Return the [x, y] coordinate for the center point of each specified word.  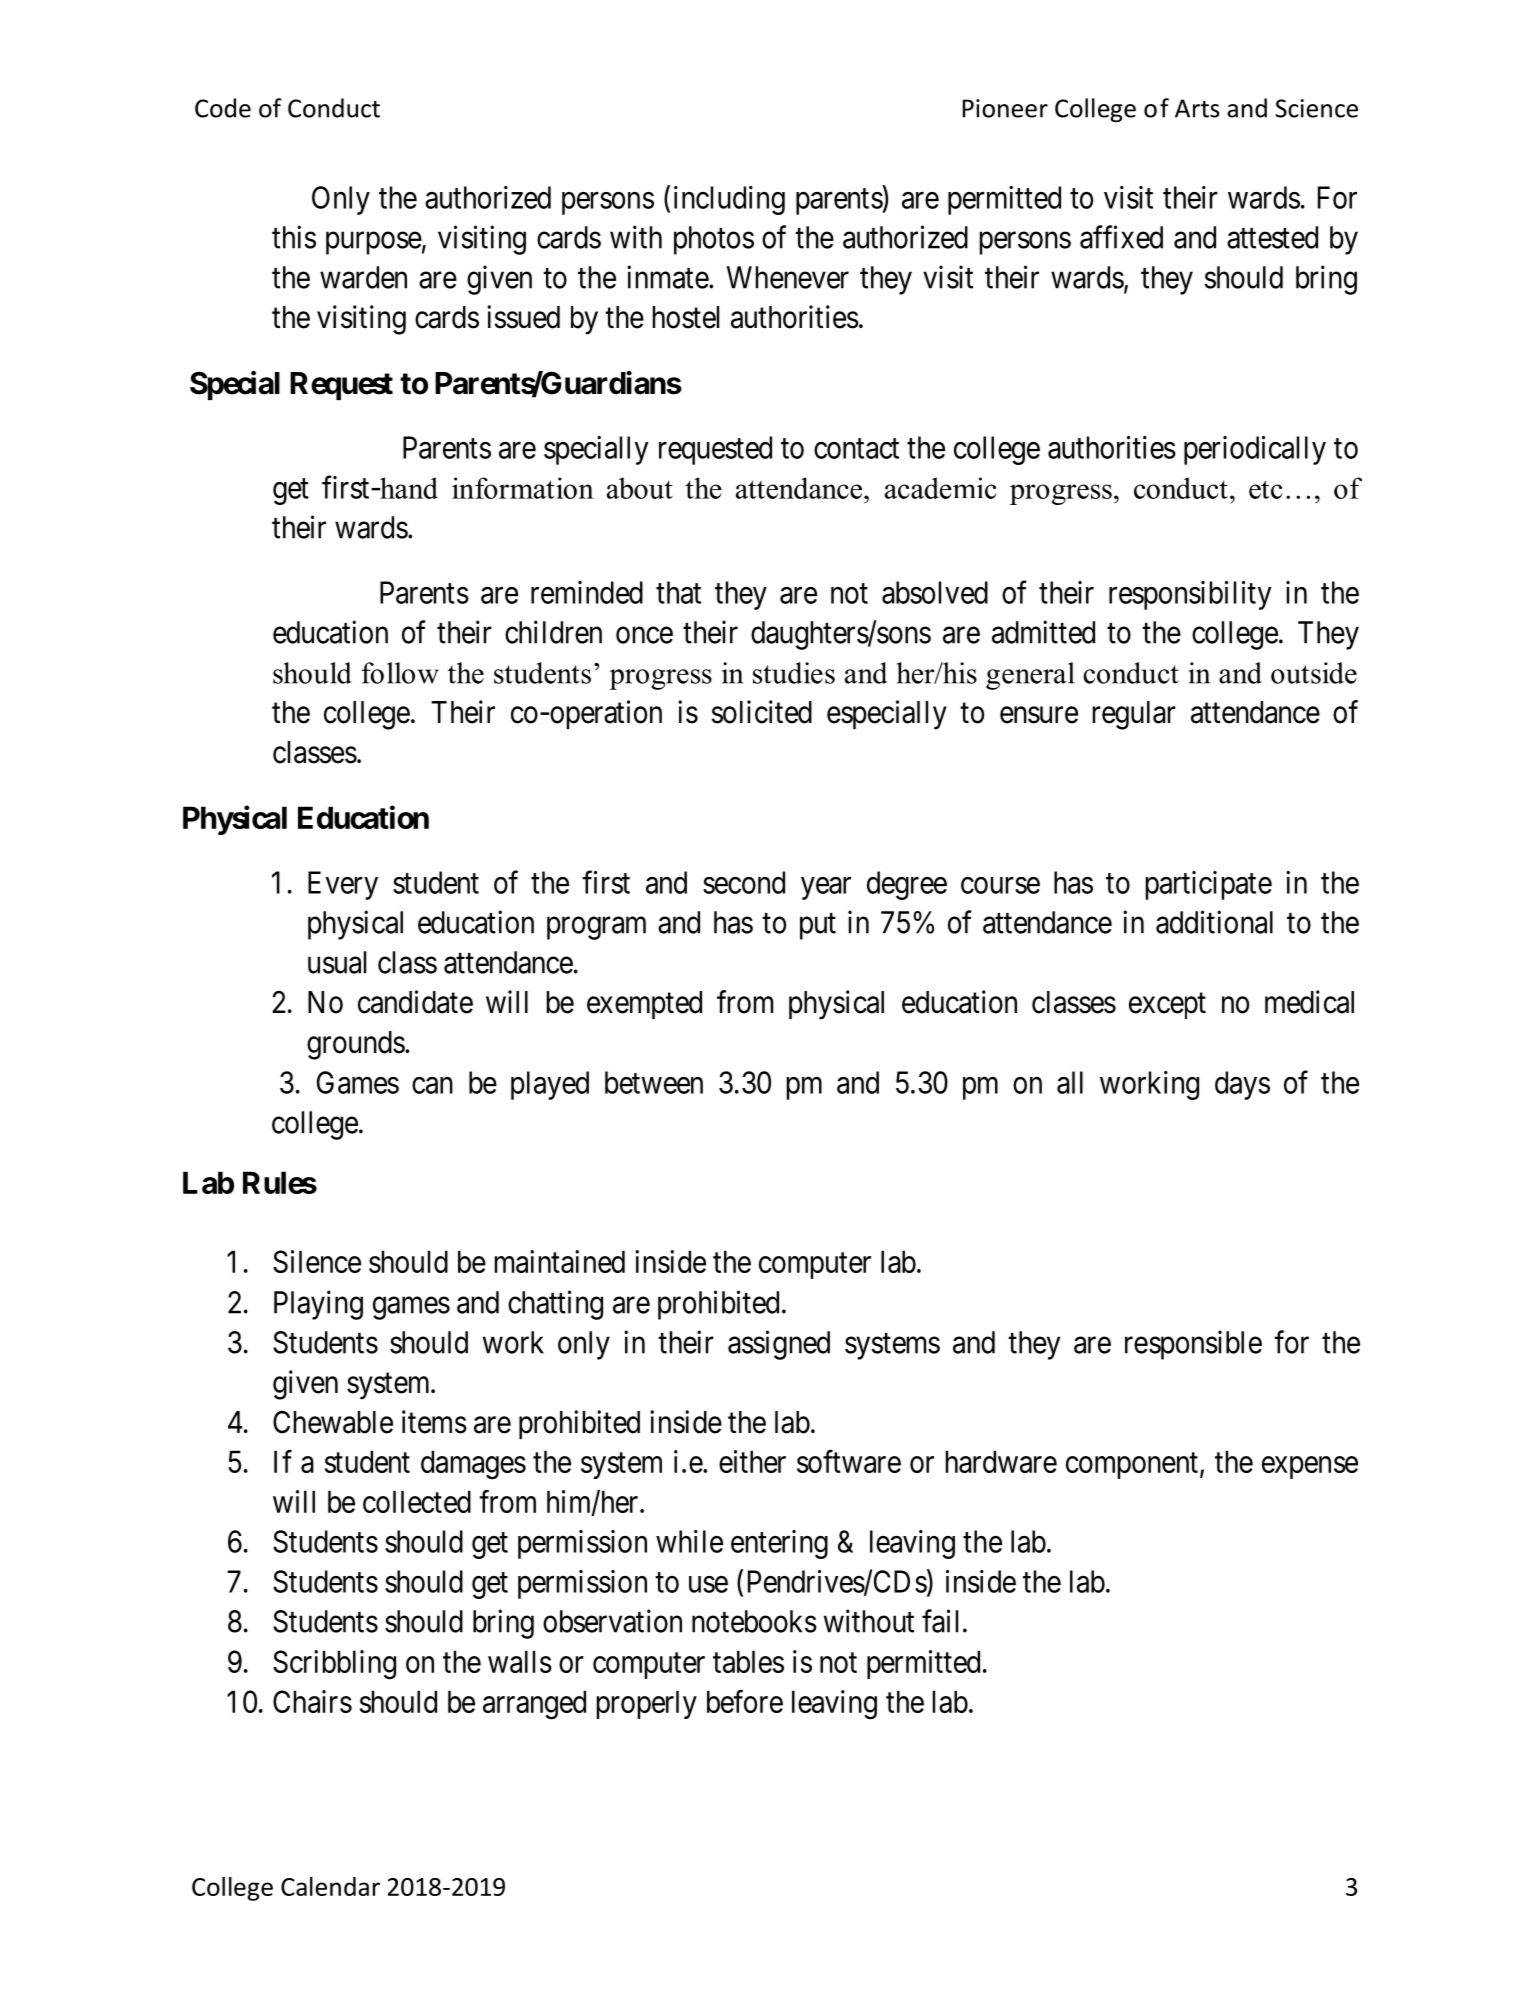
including [729, 200]
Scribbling [334, 1665]
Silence [317, 1261]
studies [794, 673]
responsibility [1190, 595]
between [654, 1082]
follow [400, 673]
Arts [1197, 108]
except [1167, 1006]
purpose [374, 243]
